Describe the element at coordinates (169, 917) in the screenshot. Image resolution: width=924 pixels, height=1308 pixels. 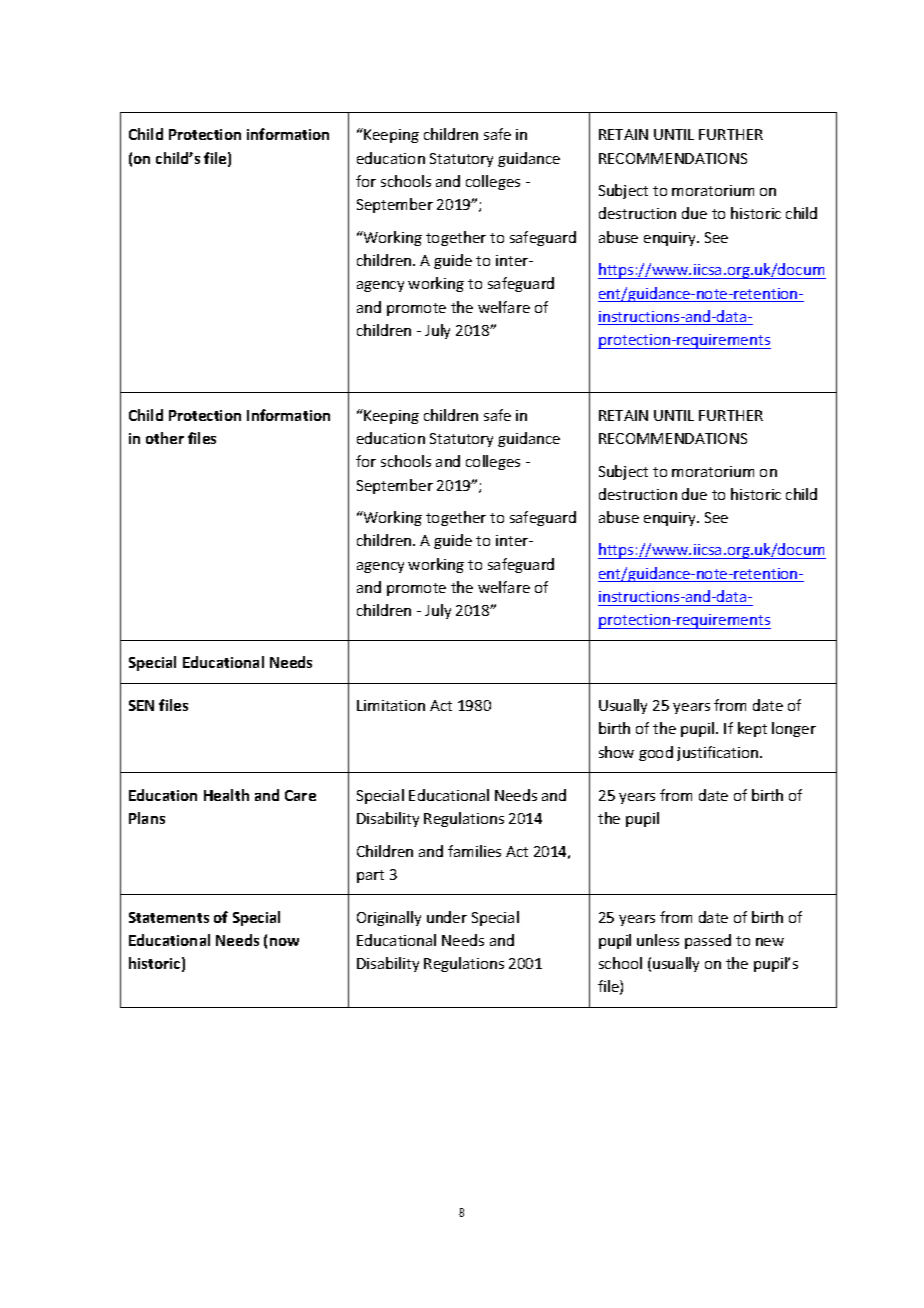
I see `Statements` at that location.
